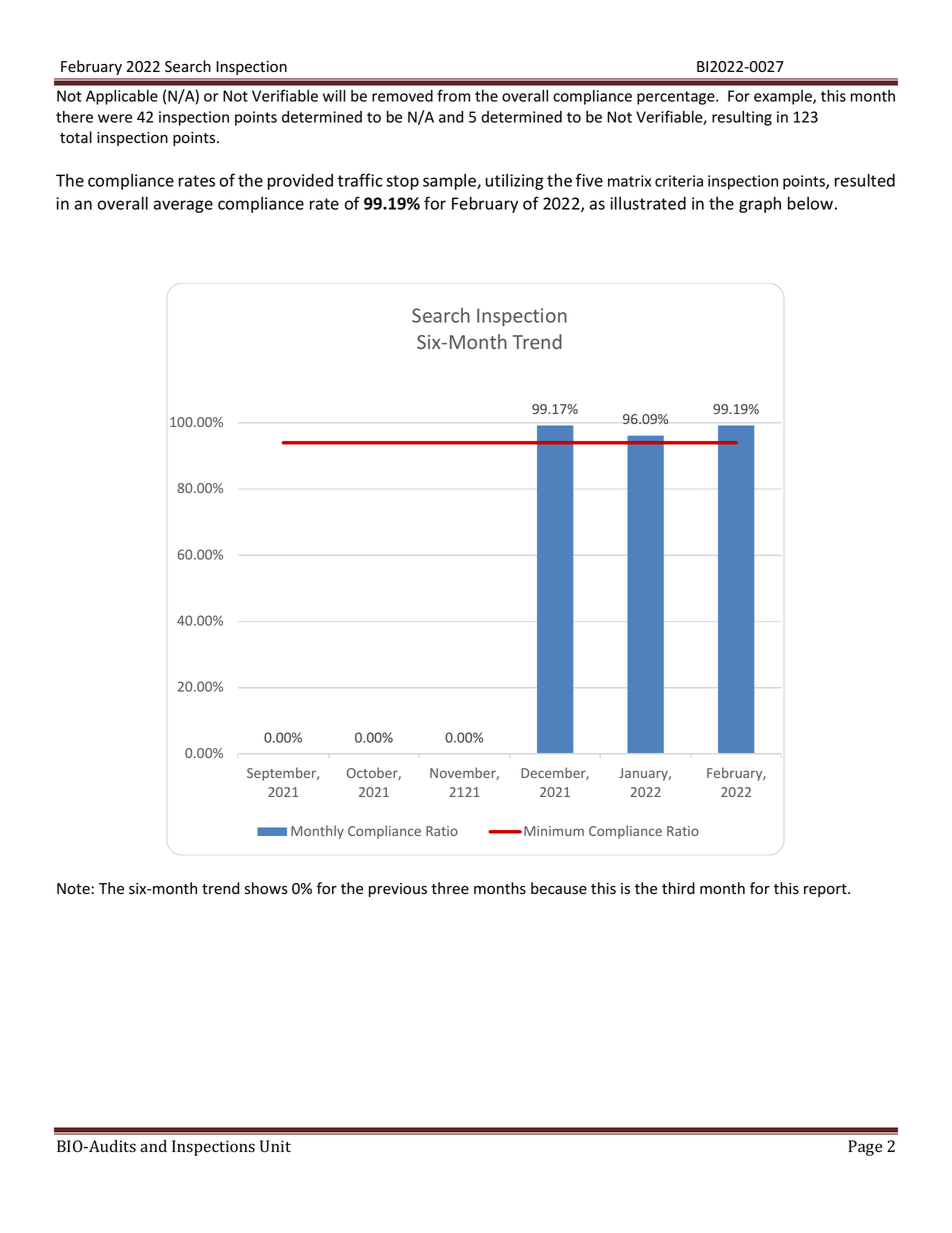  What do you see at coordinates (183, 206) in the image?
I see `average` at bounding box center [183, 206].
